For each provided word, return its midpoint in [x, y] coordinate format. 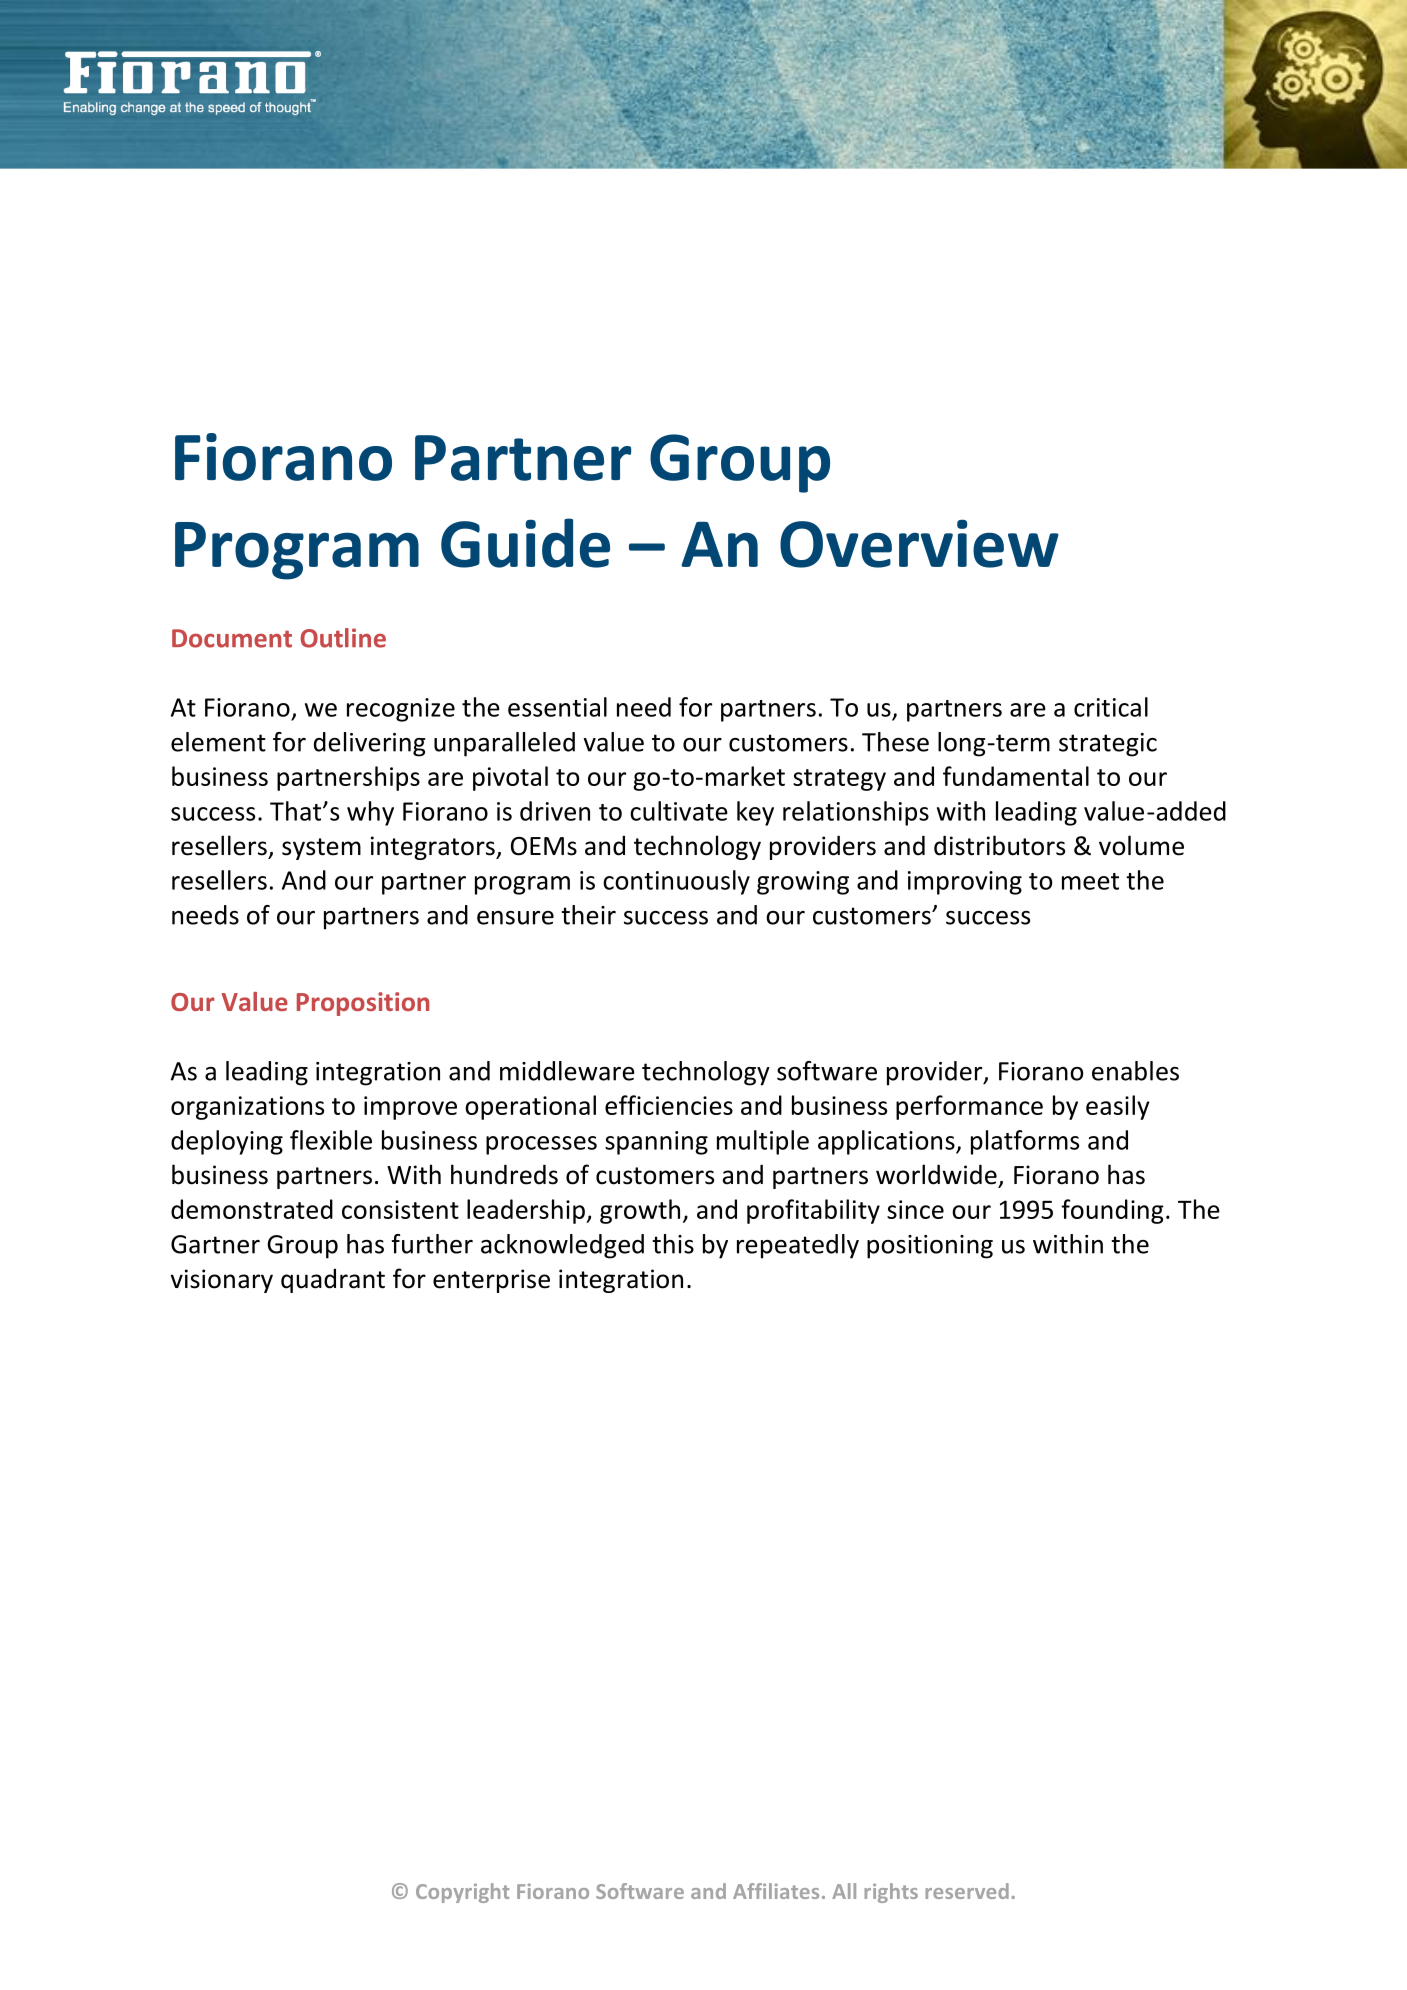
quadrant [333, 1280]
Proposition [363, 1004]
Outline [343, 638]
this [673, 1244]
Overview [919, 544]
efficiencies [669, 1105]
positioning [930, 1247]
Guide [525, 543]
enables [1135, 1071]
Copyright [462, 1893]
